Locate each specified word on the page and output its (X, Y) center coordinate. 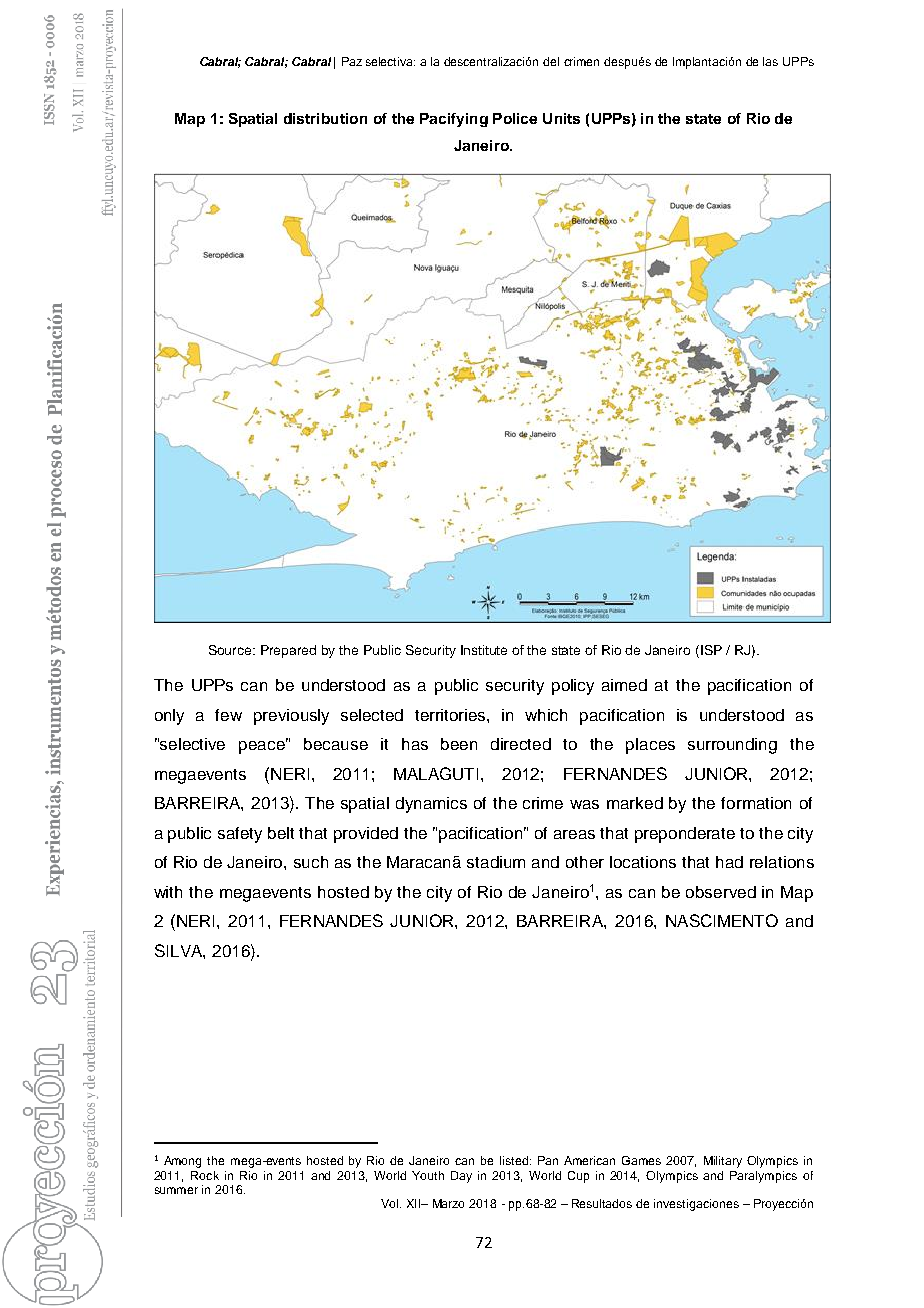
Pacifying (454, 120)
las (770, 61)
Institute (484, 650)
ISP (711, 650)
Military (723, 1162)
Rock (205, 1175)
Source (232, 650)
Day (461, 1177)
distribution (325, 118)
